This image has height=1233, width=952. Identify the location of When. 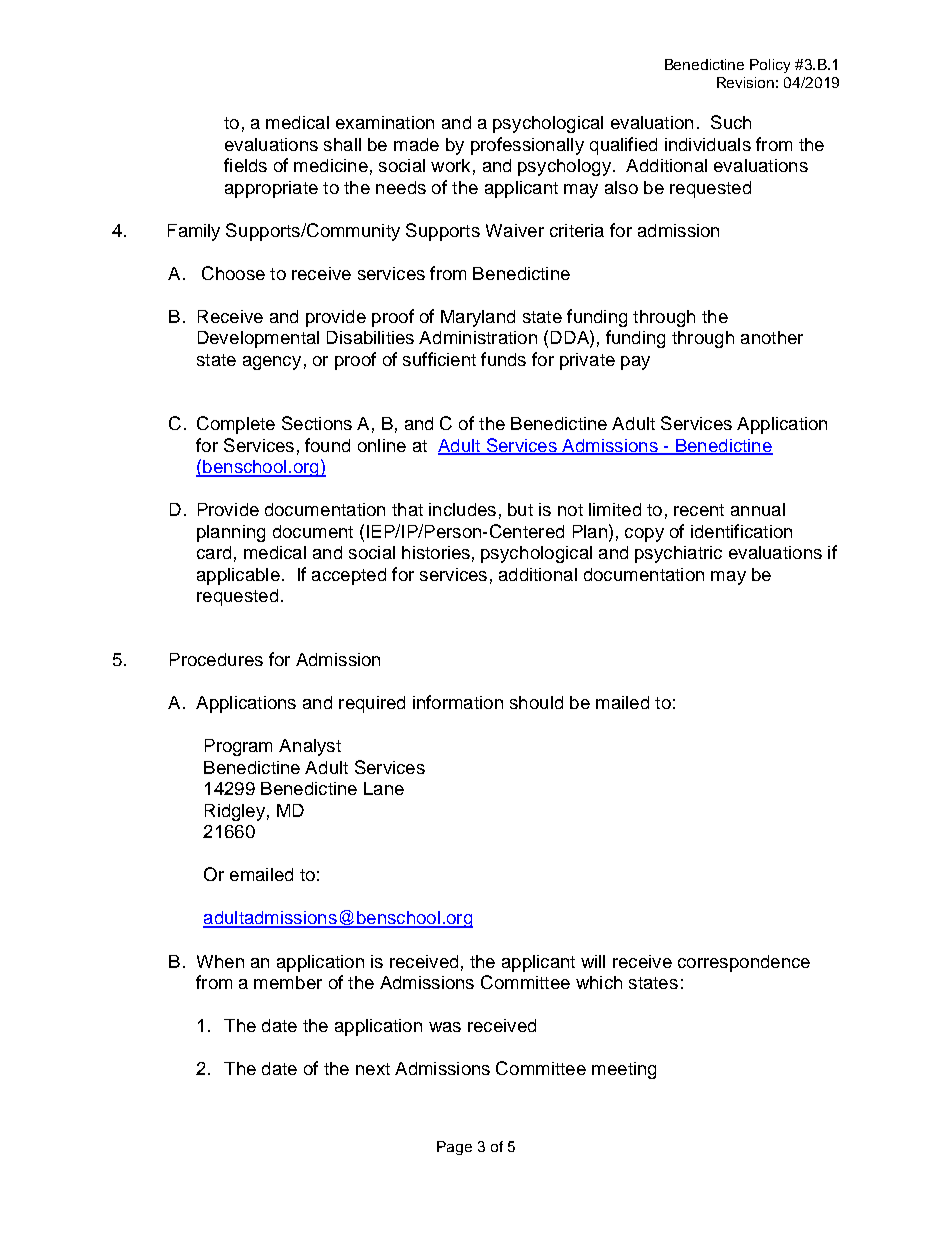
(220, 961).
